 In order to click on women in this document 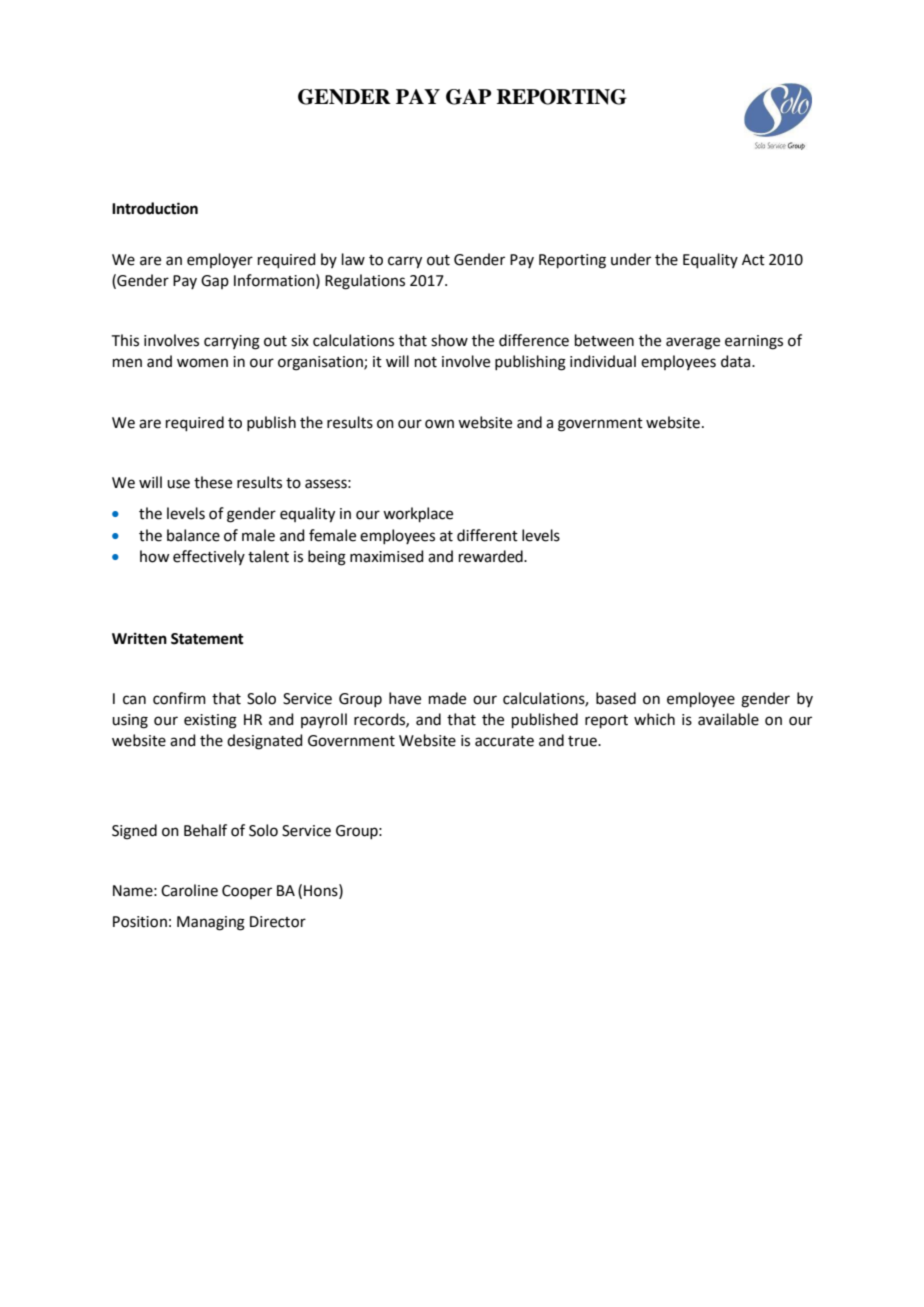, I will do `click(202, 363)`.
